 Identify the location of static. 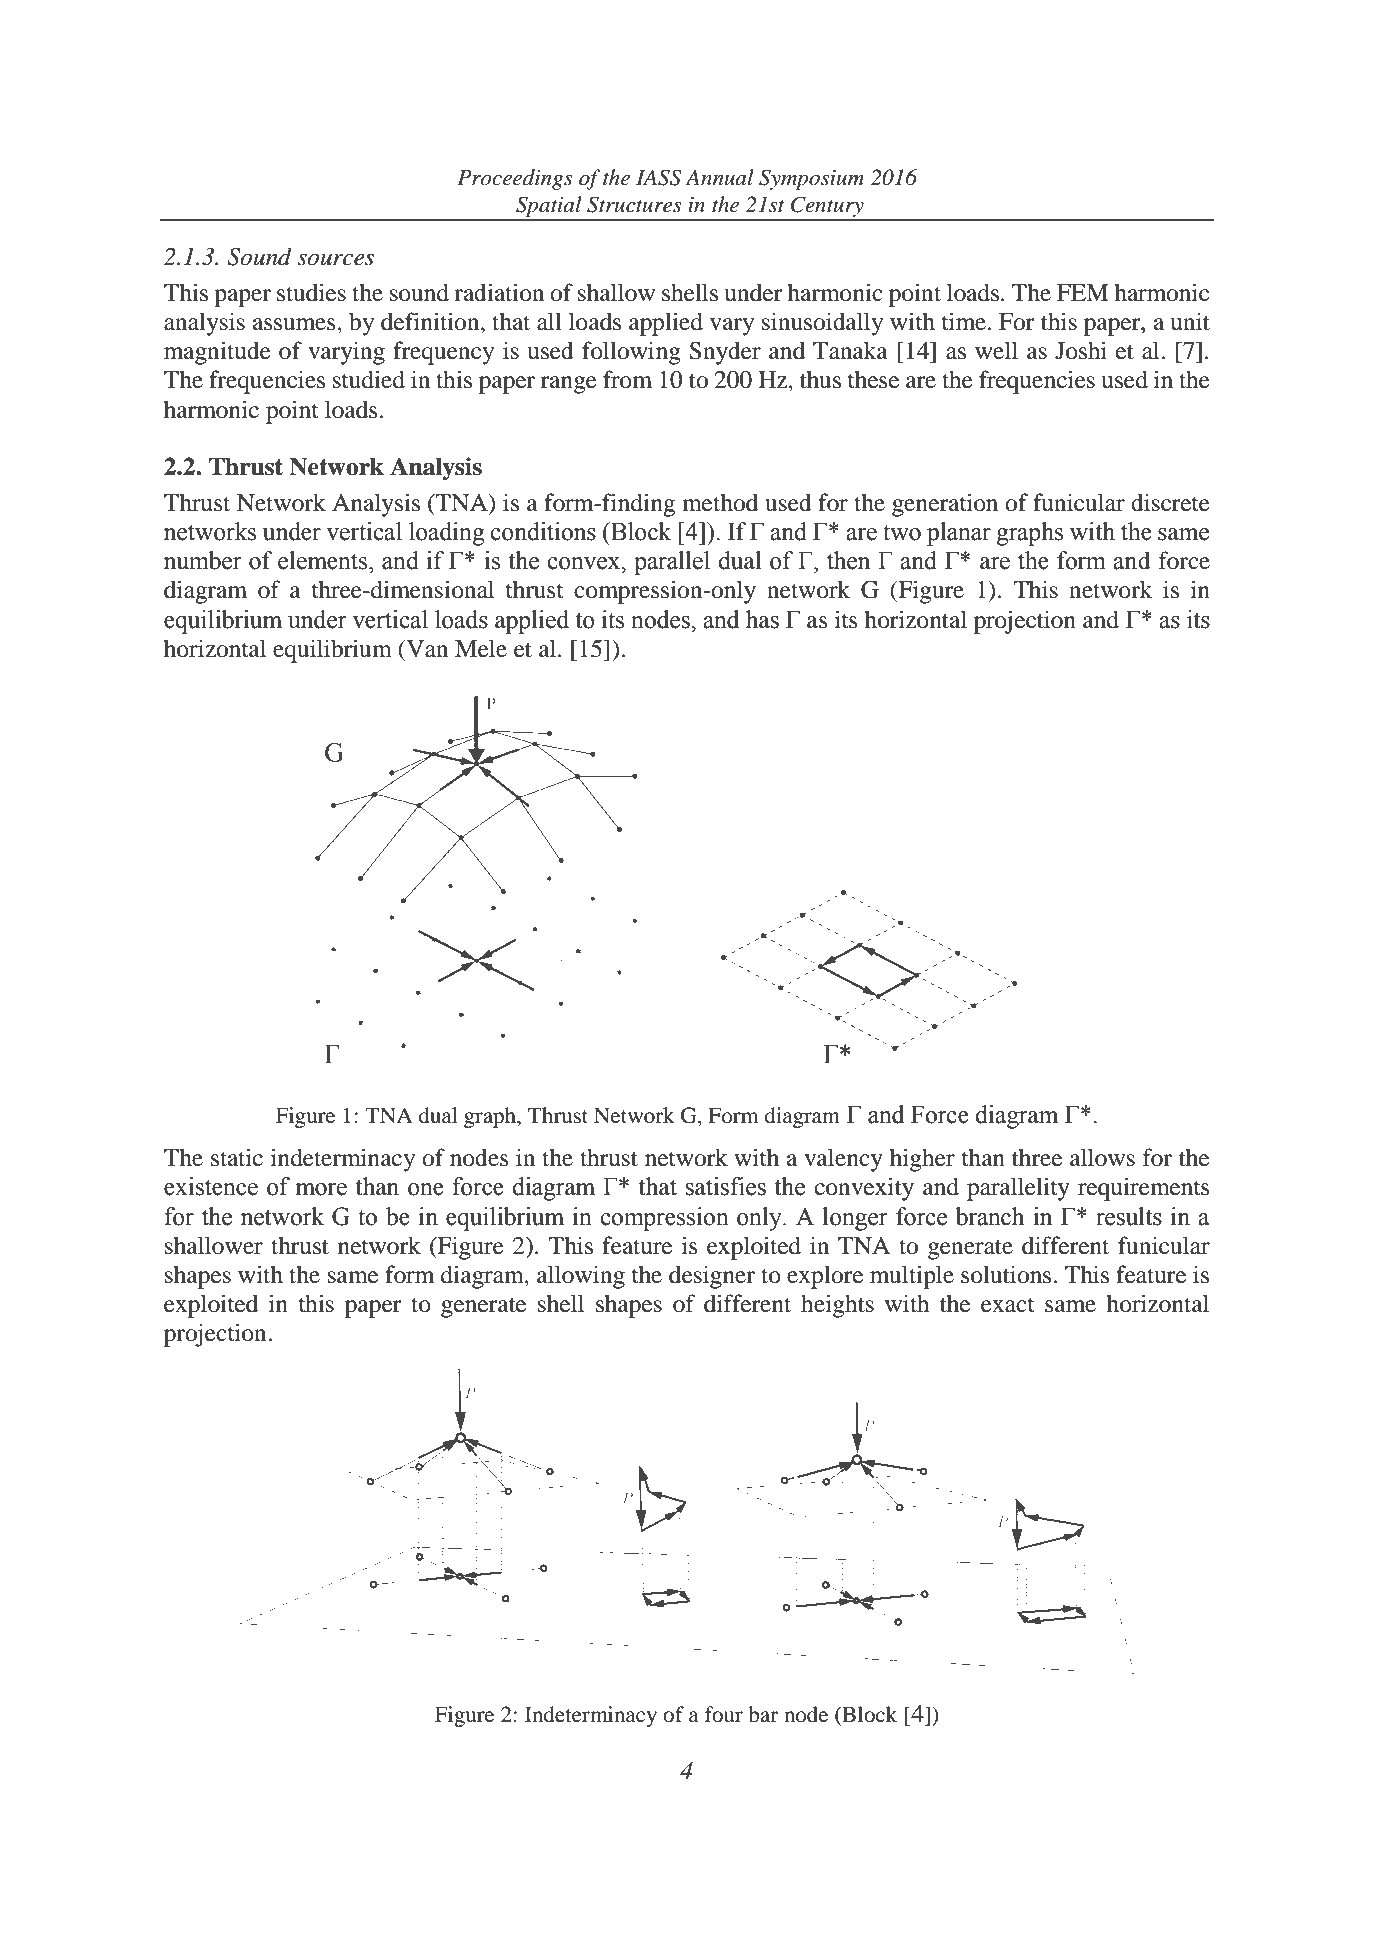
(237, 1157).
